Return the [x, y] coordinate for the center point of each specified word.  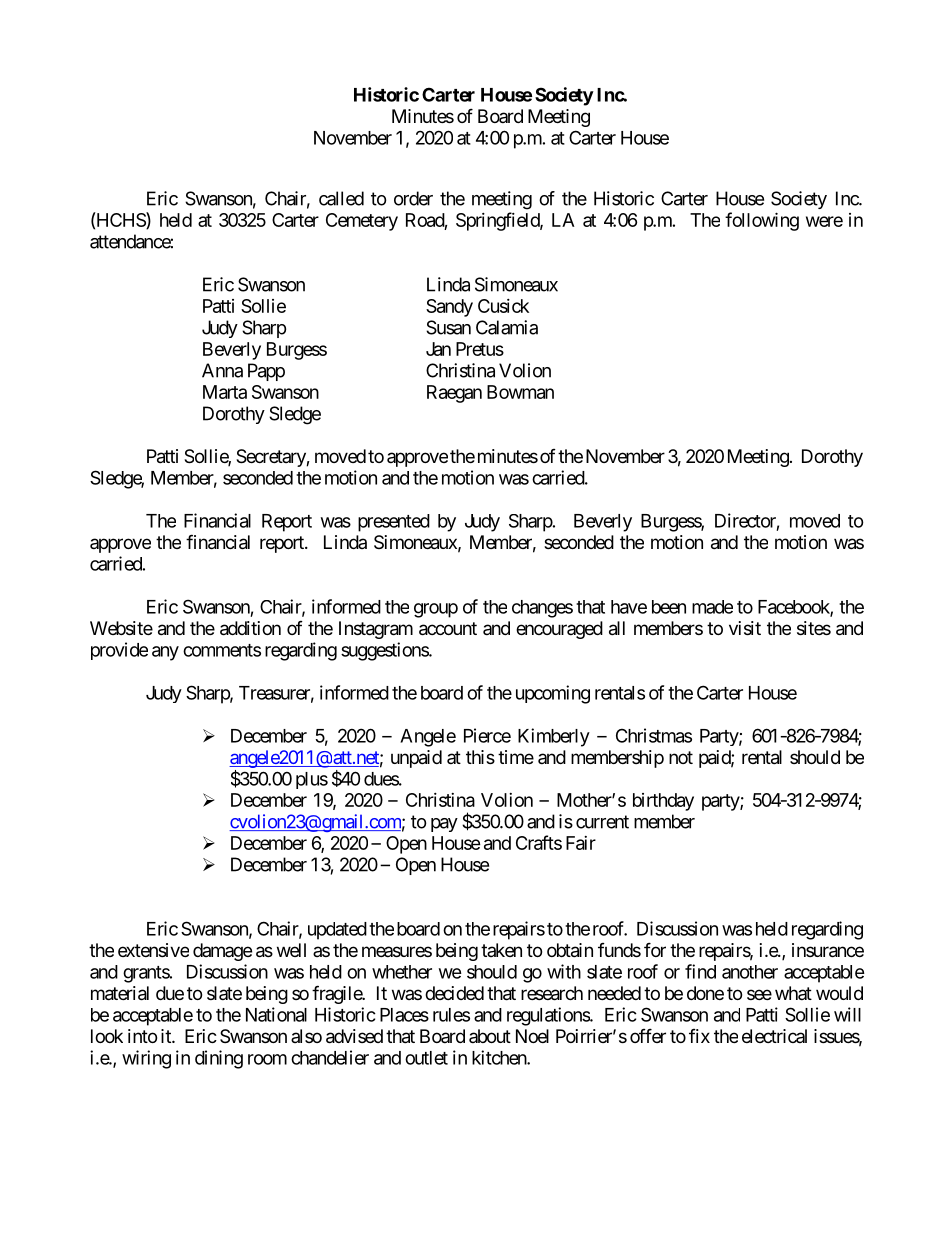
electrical [774, 1036]
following [762, 221]
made [712, 607]
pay [444, 825]
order [413, 198]
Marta [225, 392]
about [490, 1036]
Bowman [520, 392]
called [341, 198]
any [165, 653]
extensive [153, 950]
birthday [663, 802]
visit [745, 628]
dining [219, 1059]
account [448, 629]
